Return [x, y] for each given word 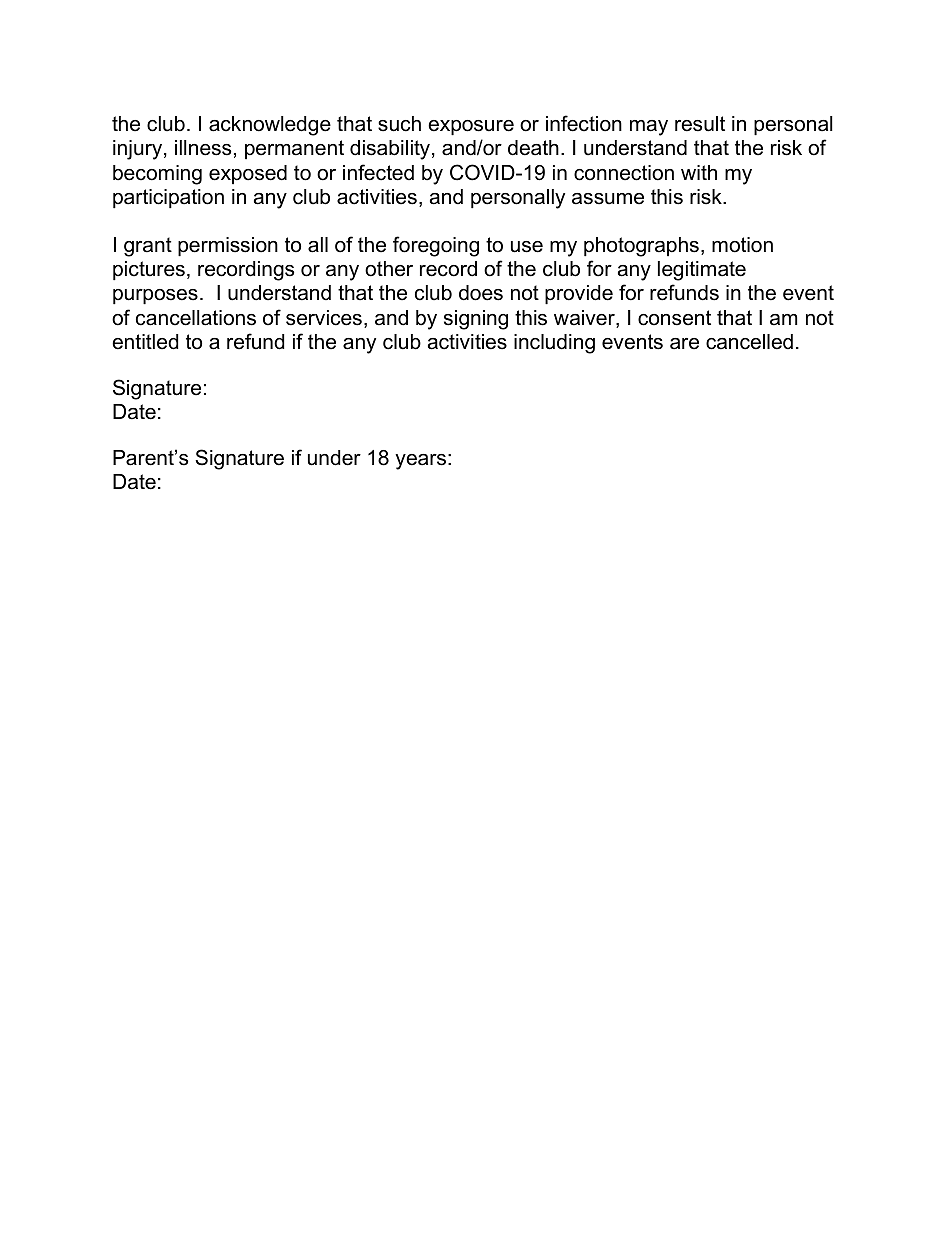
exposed [248, 174]
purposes [155, 296]
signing [476, 320]
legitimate [702, 271]
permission [228, 246]
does [481, 293]
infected [378, 172]
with [699, 172]
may [649, 128]
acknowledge [270, 126]
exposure [471, 127]
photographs [641, 247]
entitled [145, 342]
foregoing [436, 246]
